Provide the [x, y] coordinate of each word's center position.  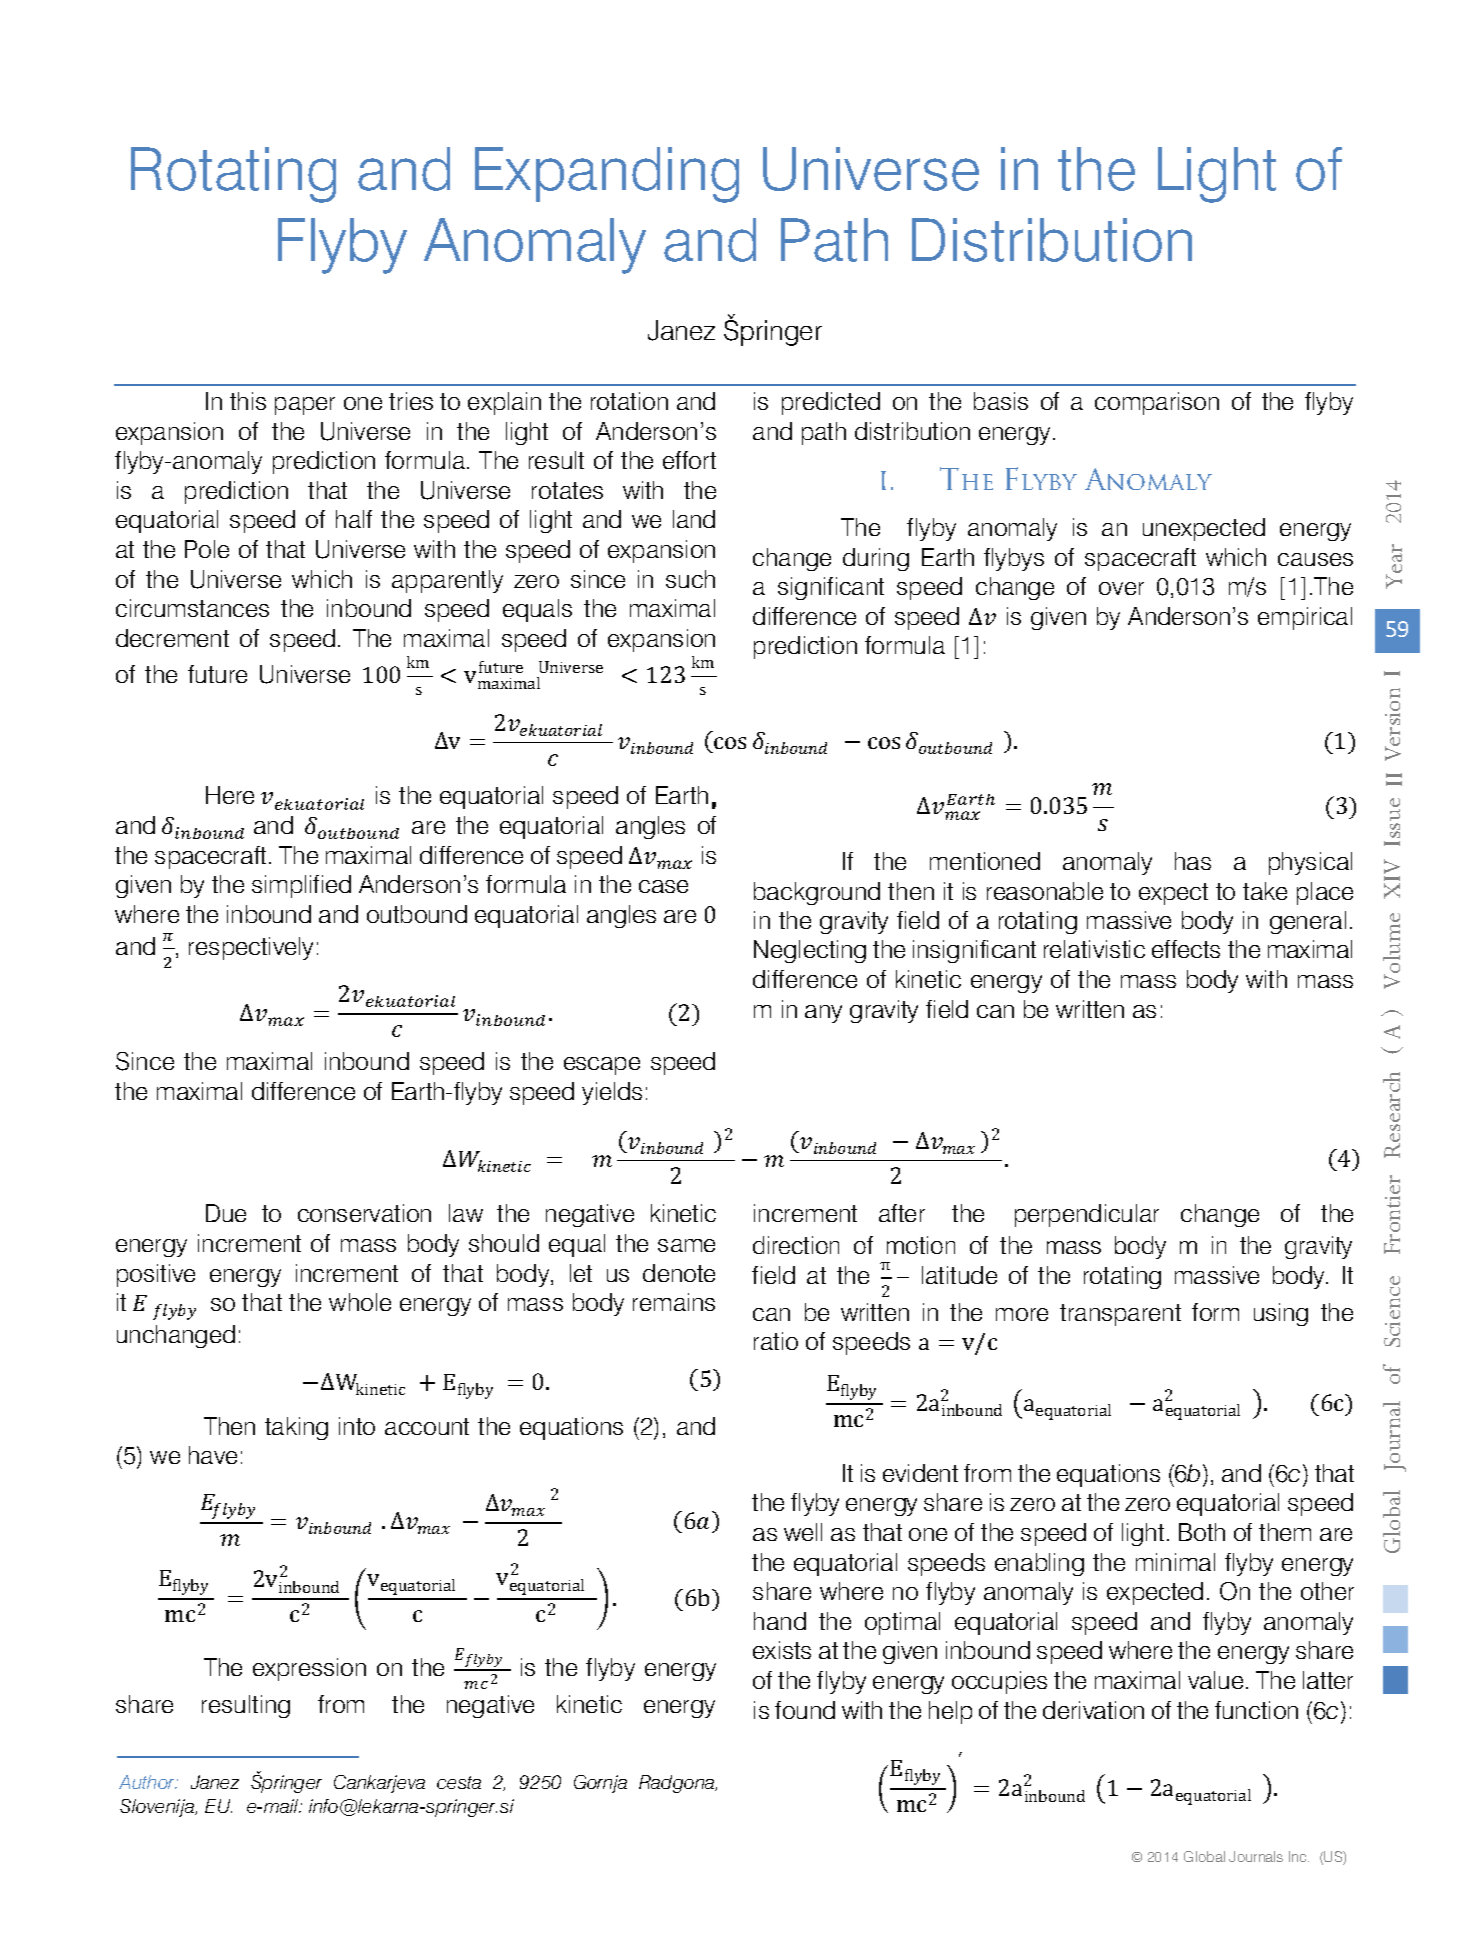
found [805, 1710]
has [1193, 861]
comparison [1157, 403]
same [686, 1245]
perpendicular [1087, 1215]
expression [309, 1669]
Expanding [607, 175]
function [1256, 1710]
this [248, 401]
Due [226, 1213]
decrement [172, 638]
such [690, 579]
